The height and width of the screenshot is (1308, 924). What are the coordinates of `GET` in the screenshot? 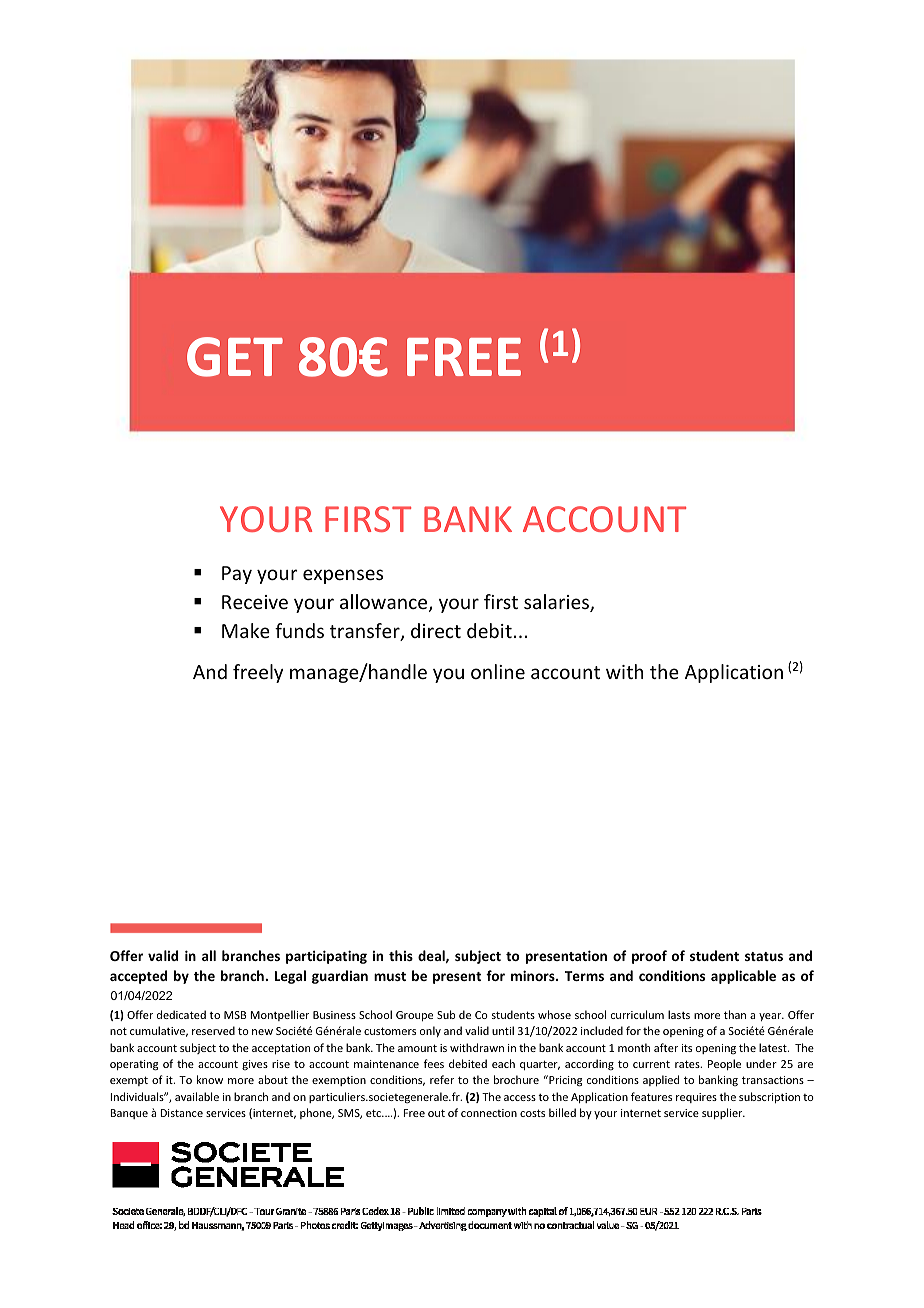 It's located at (235, 357).
